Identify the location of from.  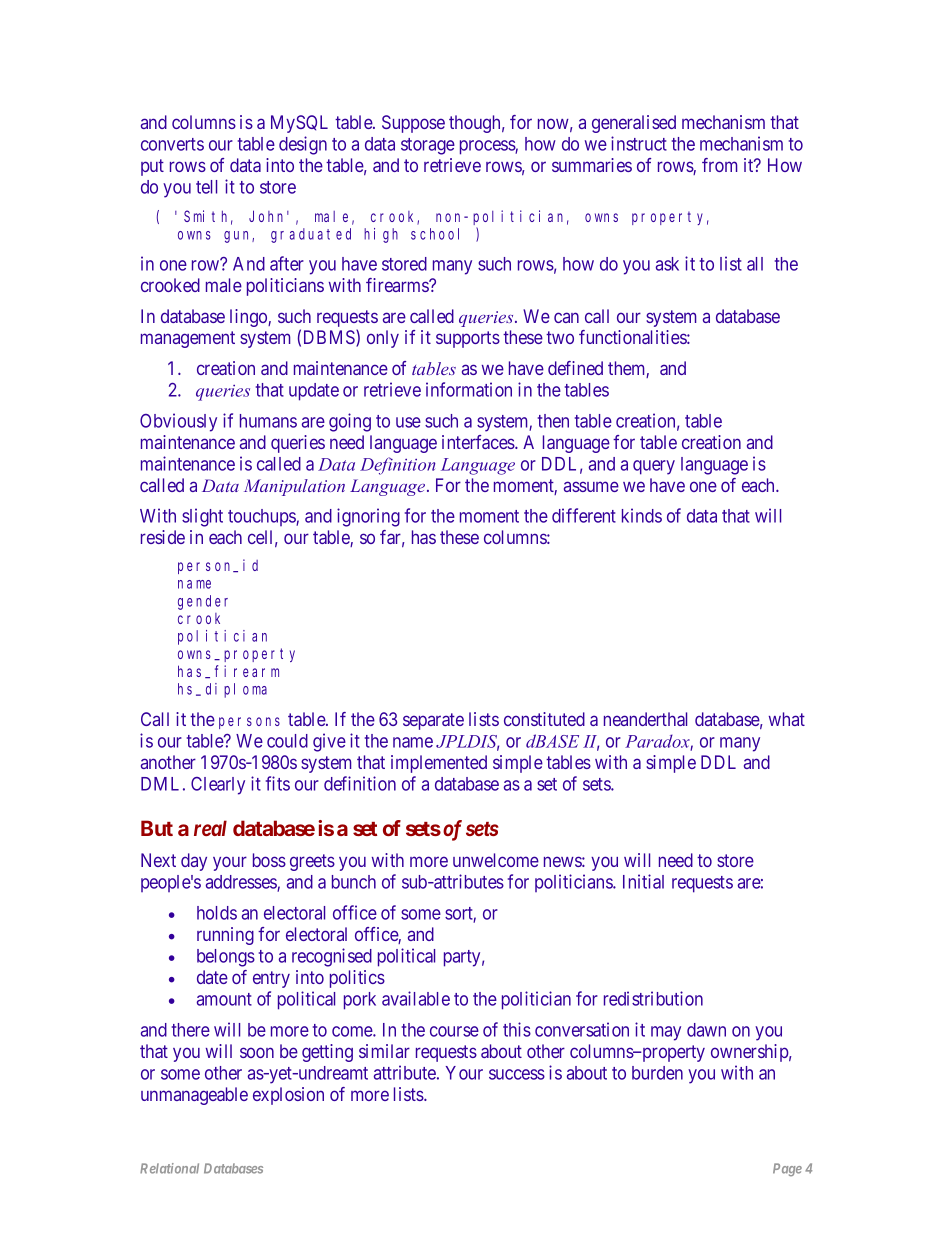
(719, 165).
